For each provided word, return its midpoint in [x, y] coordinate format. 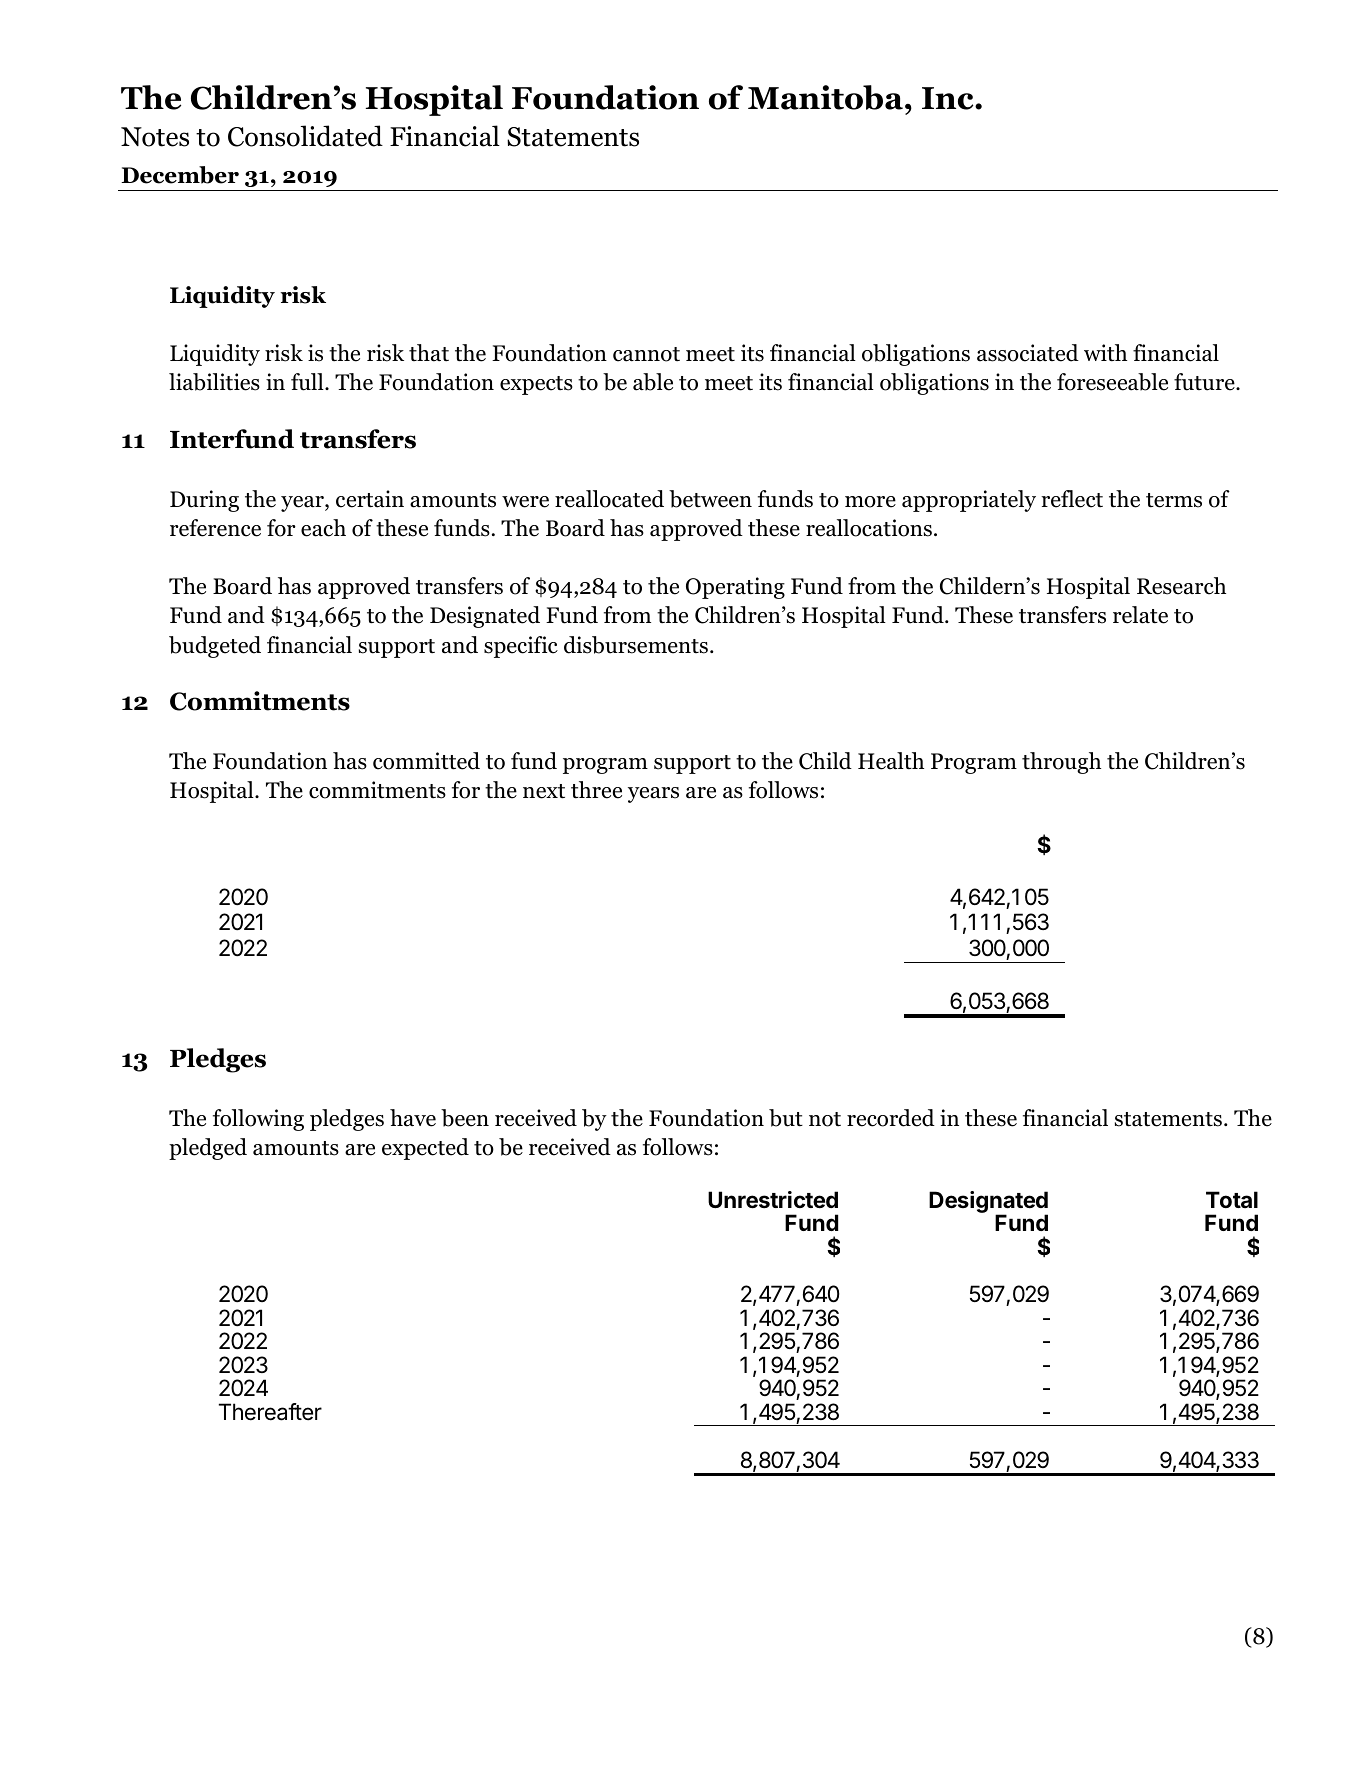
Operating [735, 588]
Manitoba [825, 97]
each [323, 528]
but [786, 1118]
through [1061, 763]
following [258, 1120]
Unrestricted [773, 1200]
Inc [949, 98]
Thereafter [270, 1412]
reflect [1072, 499]
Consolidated [305, 136]
